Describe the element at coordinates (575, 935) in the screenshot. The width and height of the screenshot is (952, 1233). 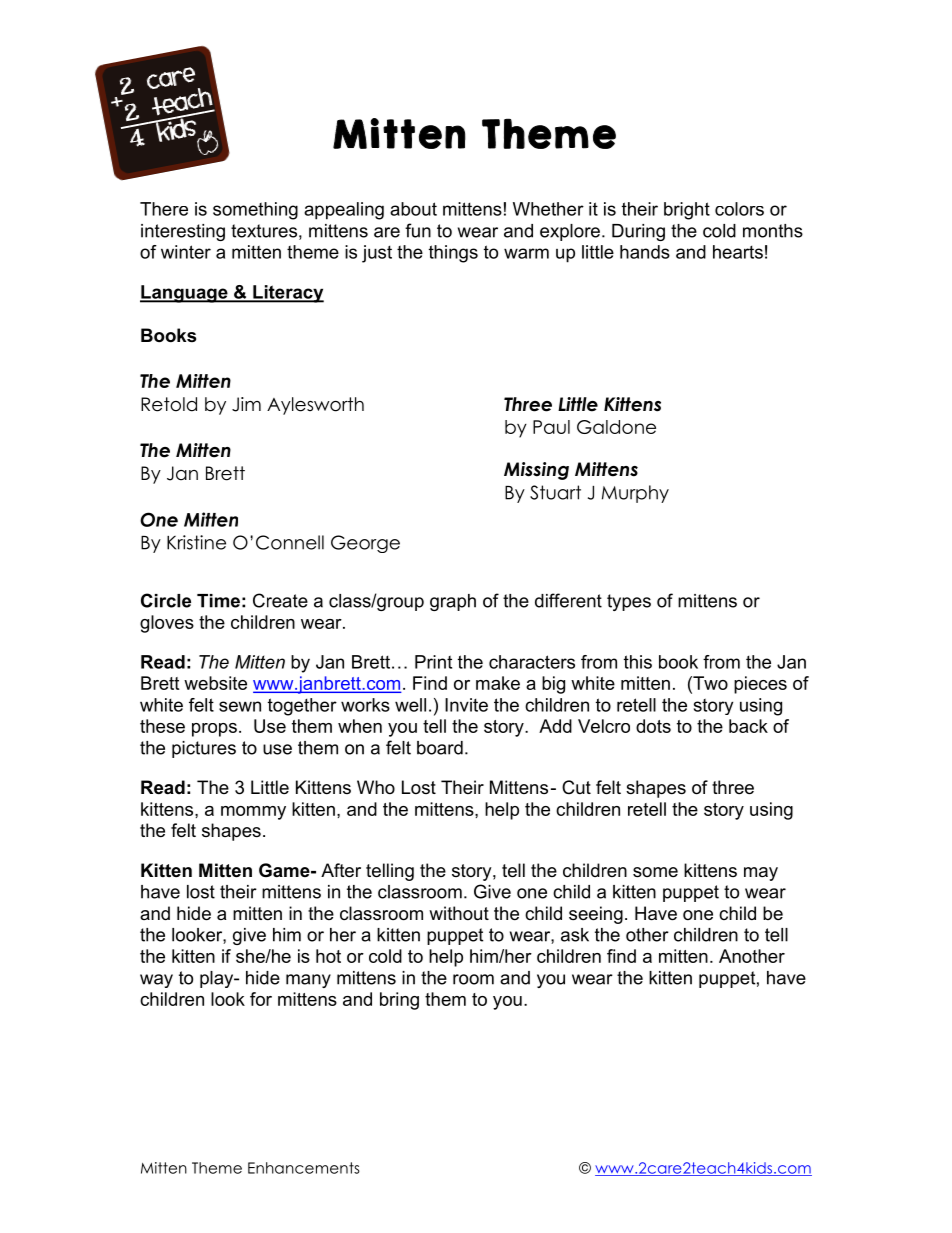
I see `ask` at that location.
